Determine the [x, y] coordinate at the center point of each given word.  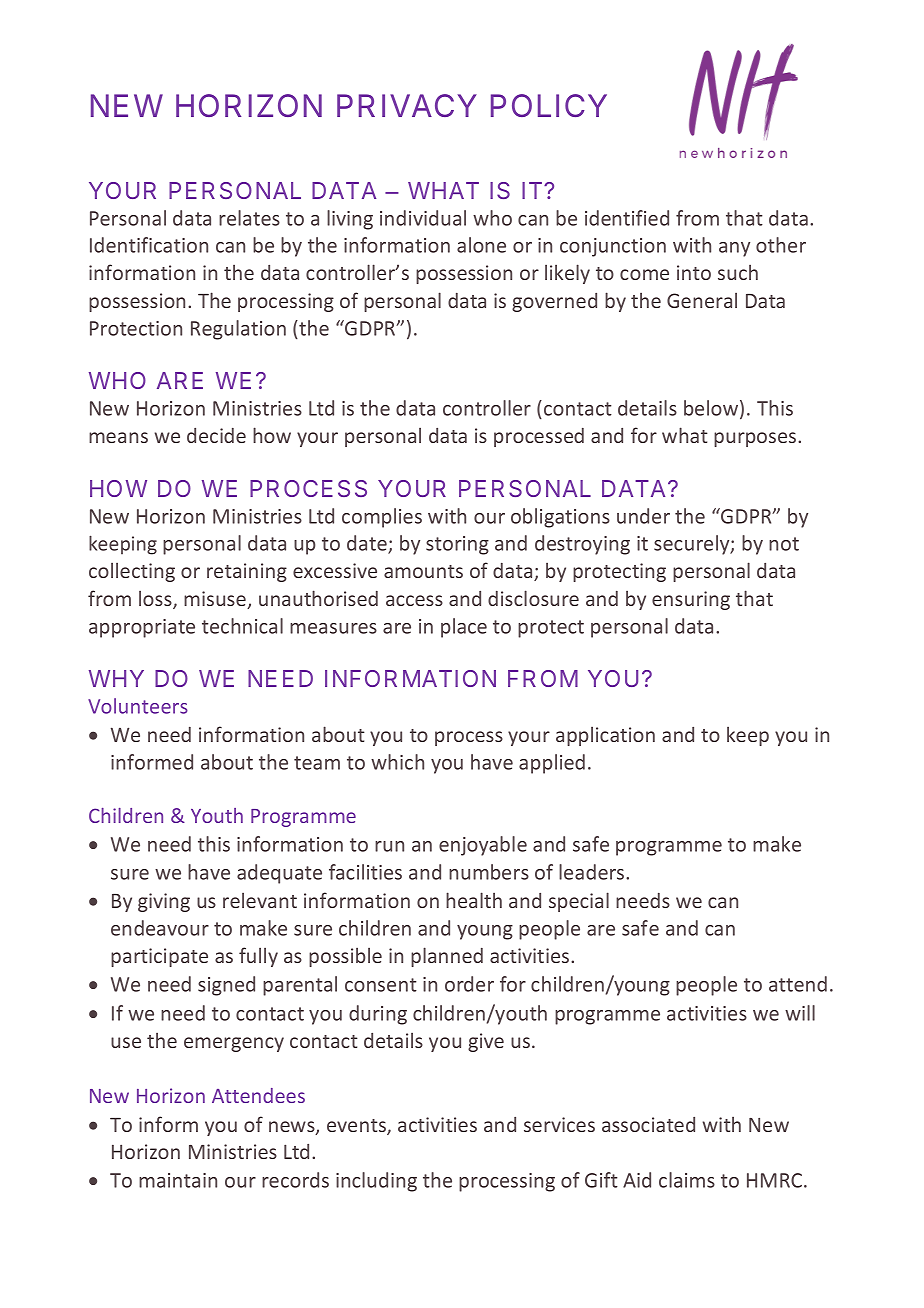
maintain [178, 1180]
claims [687, 1180]
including [376, 1182]
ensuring [691, 600]
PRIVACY [407, 105]
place [464, 628]
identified [627, 218]
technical [242, 626]
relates [249, 218]
